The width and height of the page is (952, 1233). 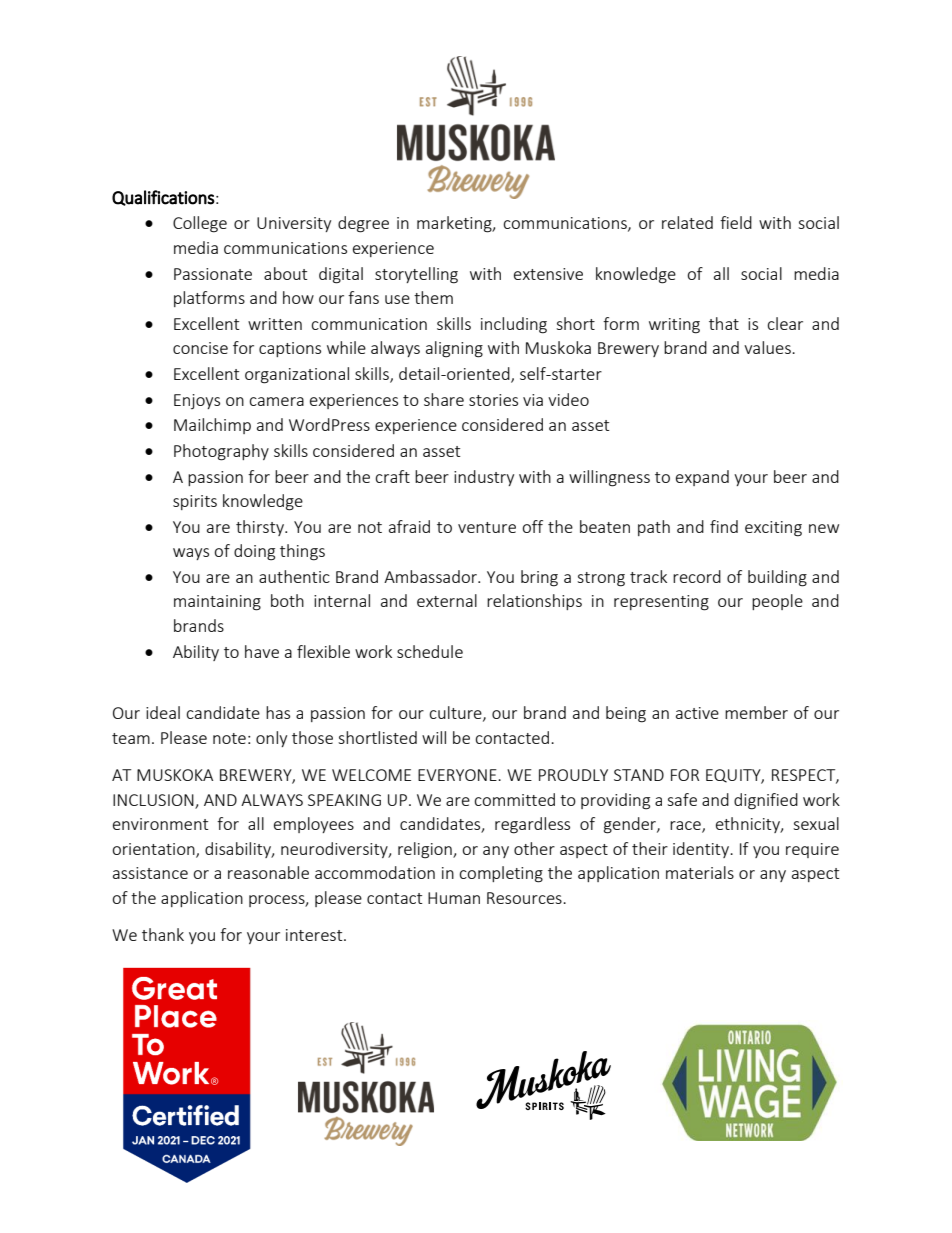 What do you see at coordinates (484, 478) in the page?
I see `industry` at bounding box center [484, 478].
